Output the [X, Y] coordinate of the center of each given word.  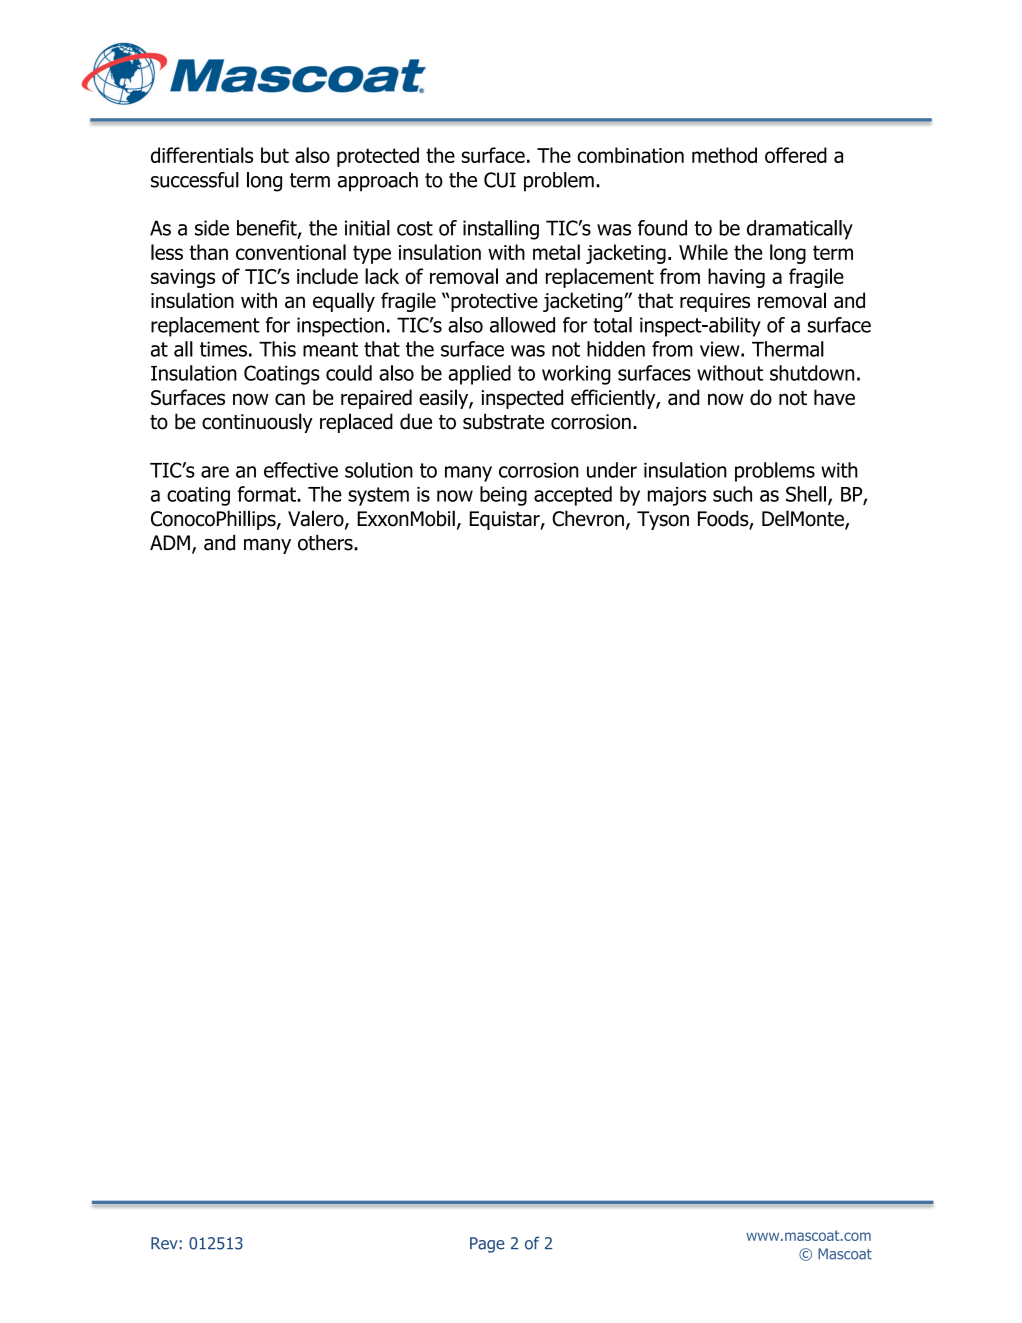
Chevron [588, 518]
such [732, 494]
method [724, 155]
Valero [317, 519]
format [267, 494]
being [503, 496]
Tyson [663, 520]
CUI [500, 180]
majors [677, 496]
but [275, 155]
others [326, 543]
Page [487, 1245]
